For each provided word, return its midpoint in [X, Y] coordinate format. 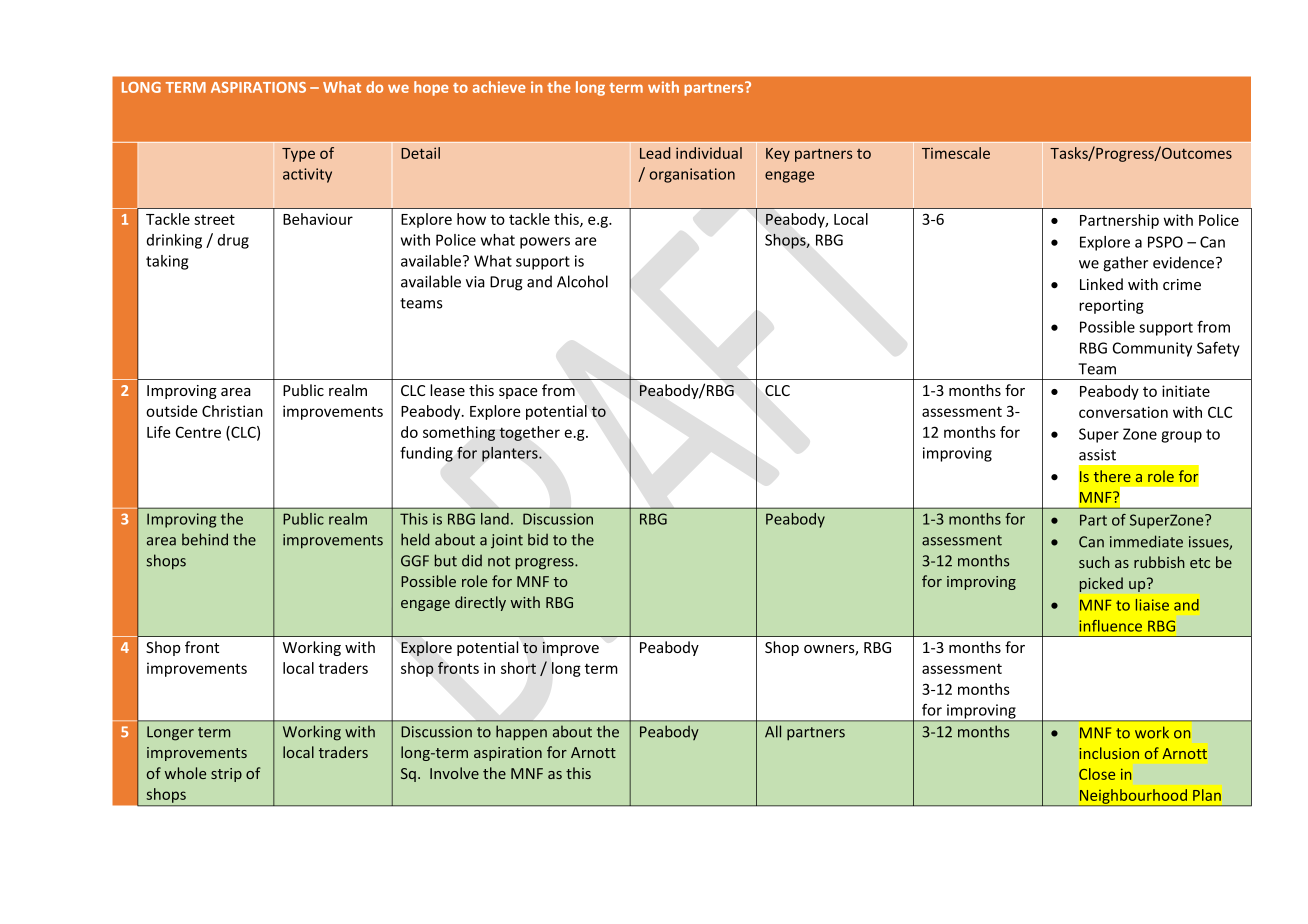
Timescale [956, 153]
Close [1097, 774]
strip [226, 775]
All [773, 731]
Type [298, 155]
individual [709, 153]
